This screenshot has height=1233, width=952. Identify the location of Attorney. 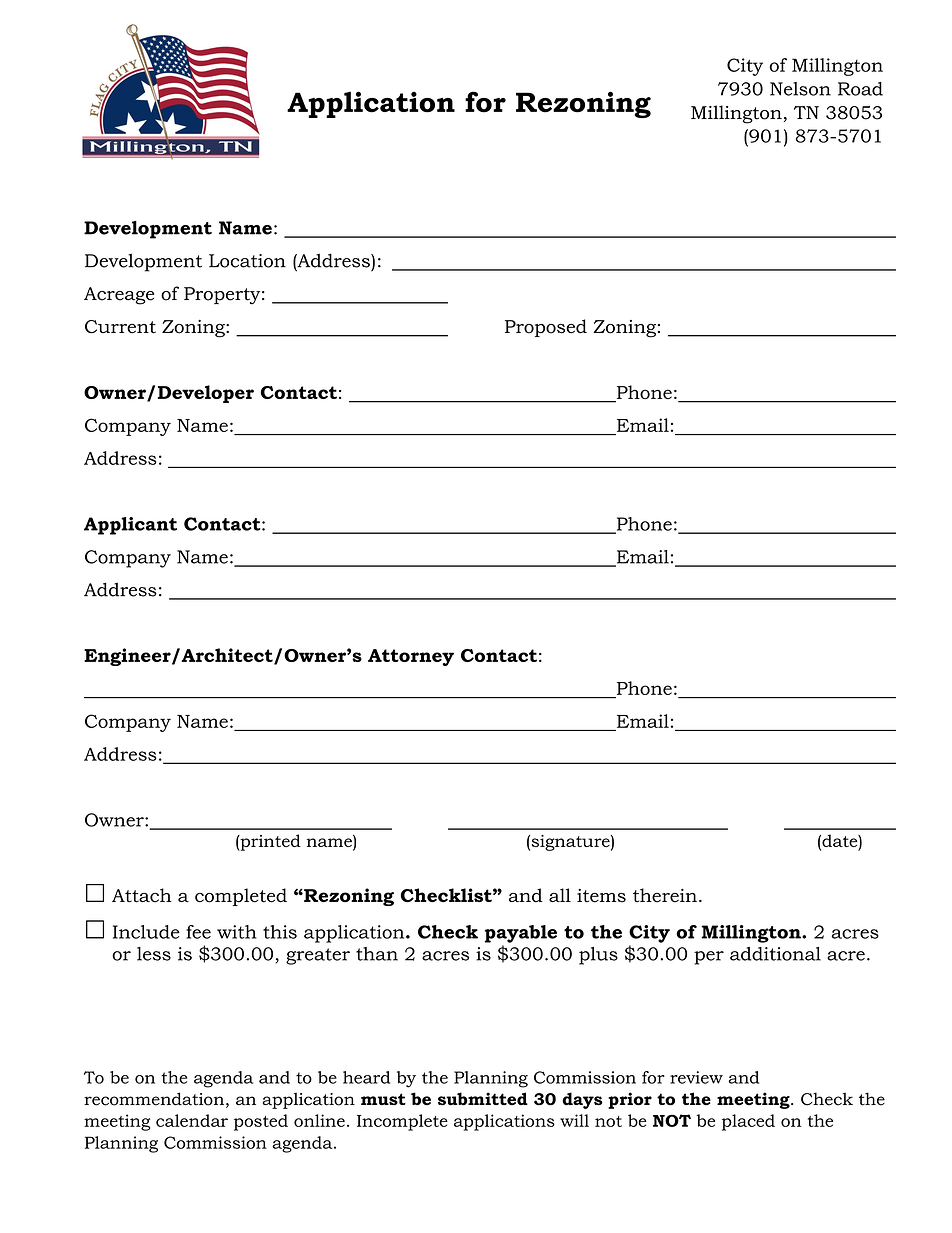
(411, 657).
